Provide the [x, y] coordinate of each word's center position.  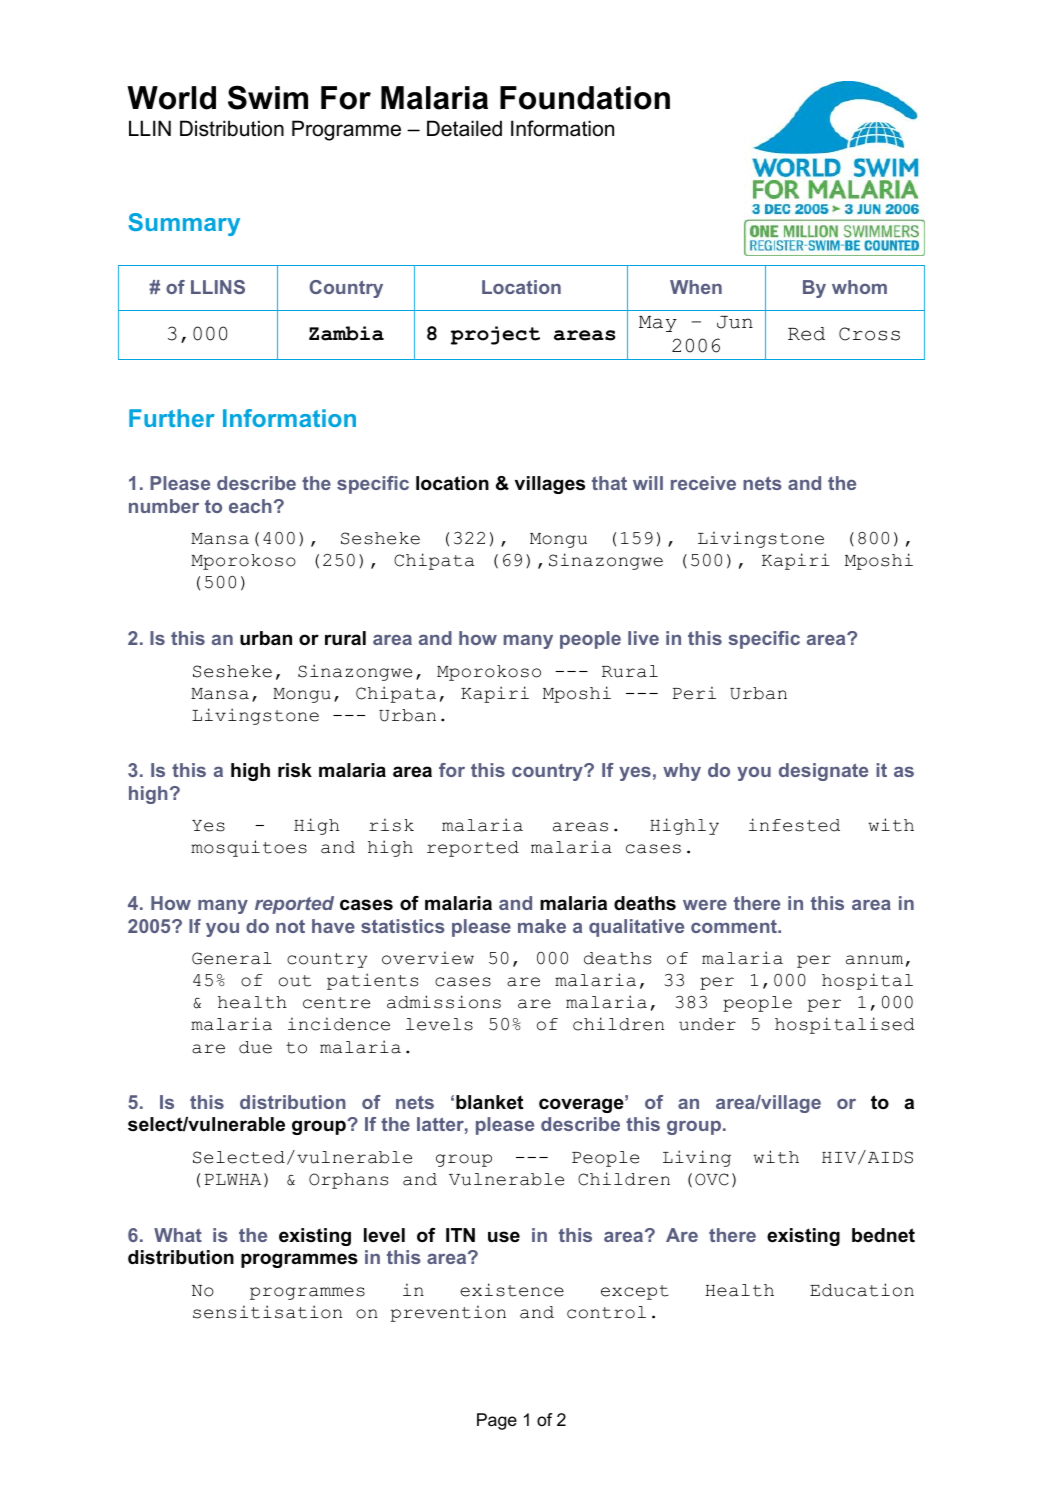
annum [874, 960]
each [250, 506]
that [609, 483]
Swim [268, 97]
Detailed [464, 128]
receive [703, 483]
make [542, 926]
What [178, 1235]
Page [497, 1421]
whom [859, 287]
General [232, 958]
